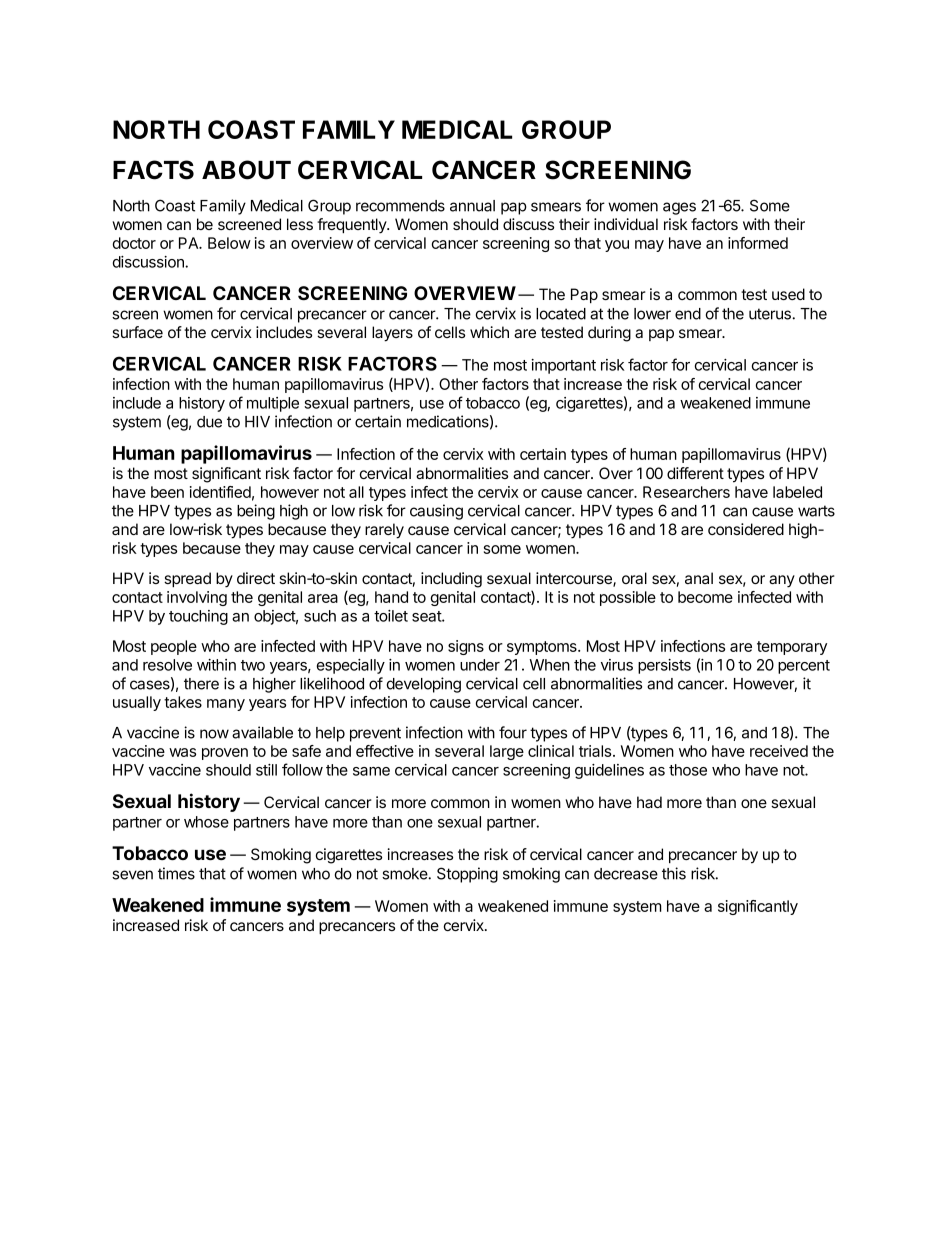 This page has height=1233, width=952. What do you see at coordinates (246, 170) in the page?
I see `ABOUT` at bounding box center [246, 170].
